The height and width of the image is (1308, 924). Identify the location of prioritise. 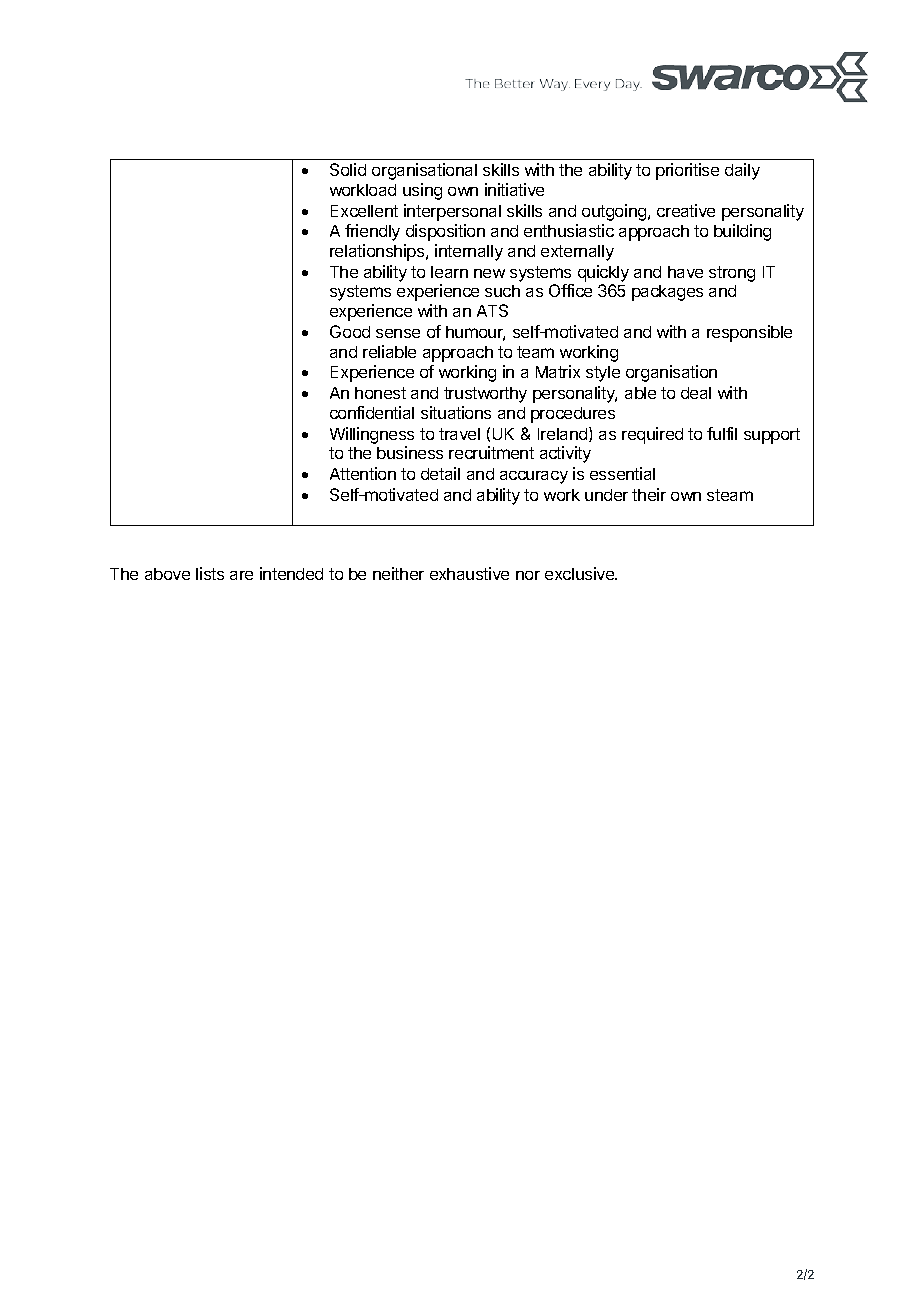
(687, 171).
